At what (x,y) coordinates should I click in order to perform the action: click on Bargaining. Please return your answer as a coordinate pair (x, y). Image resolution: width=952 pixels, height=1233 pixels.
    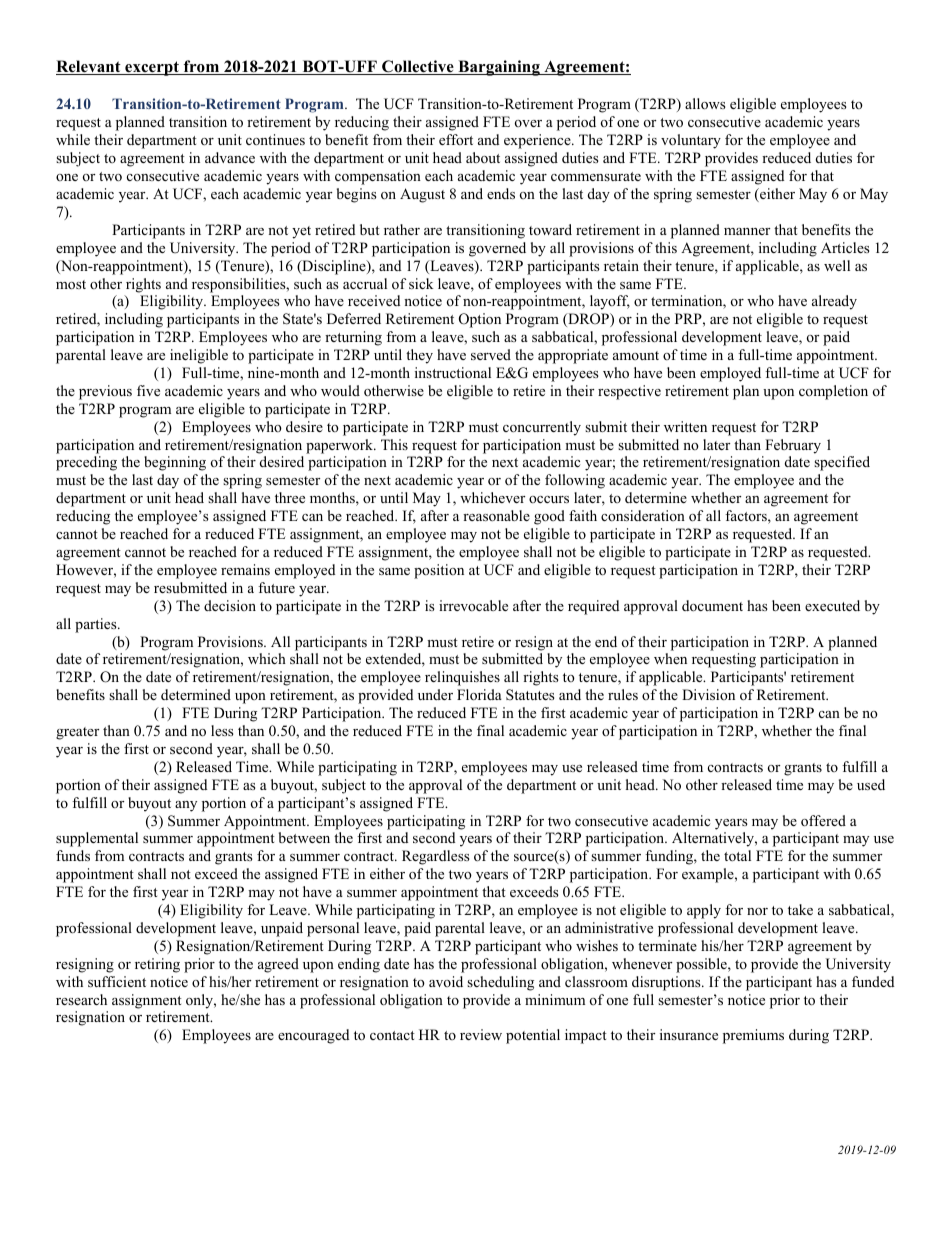
    Looking at the image, I should click on (499, 68).
